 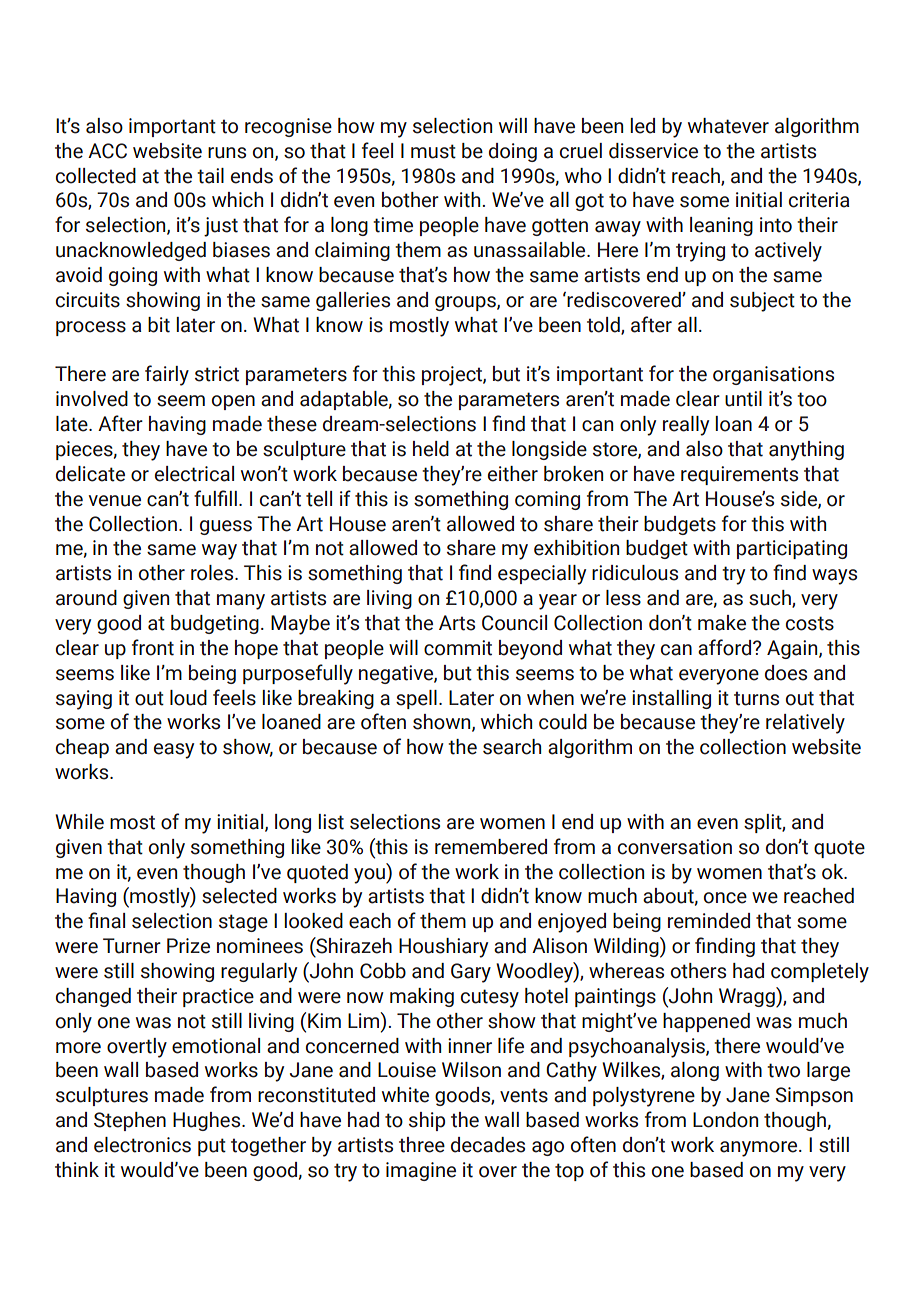 I want to click on electronics, so click(x=142, y=1145).
